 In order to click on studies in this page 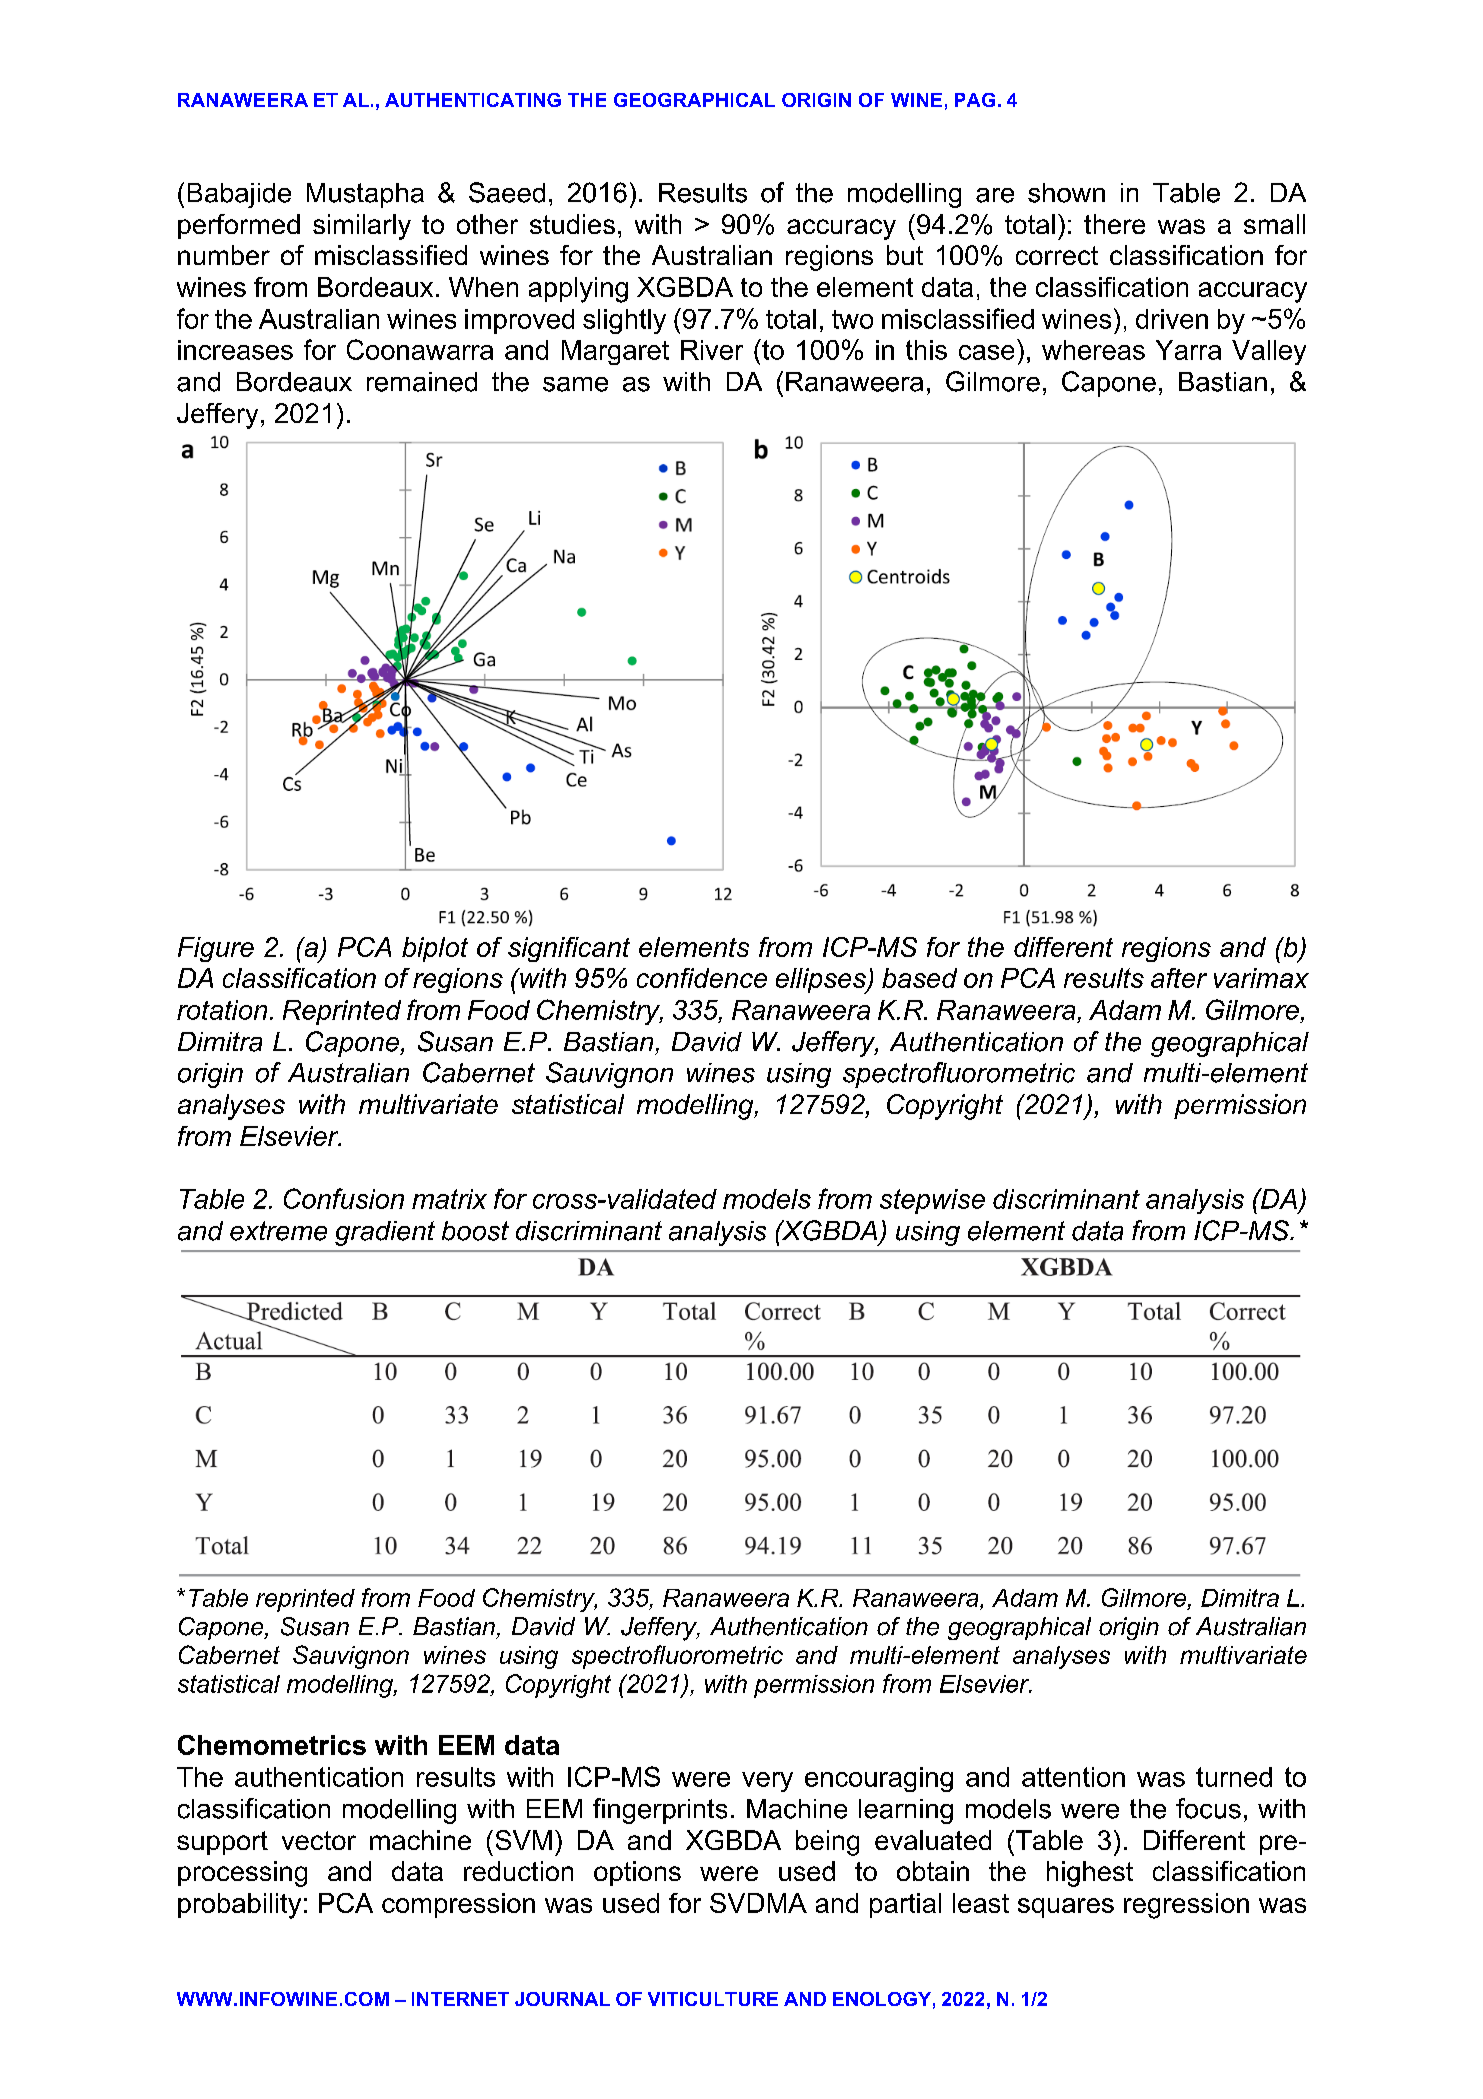, I will do `click(572, 224)`.
